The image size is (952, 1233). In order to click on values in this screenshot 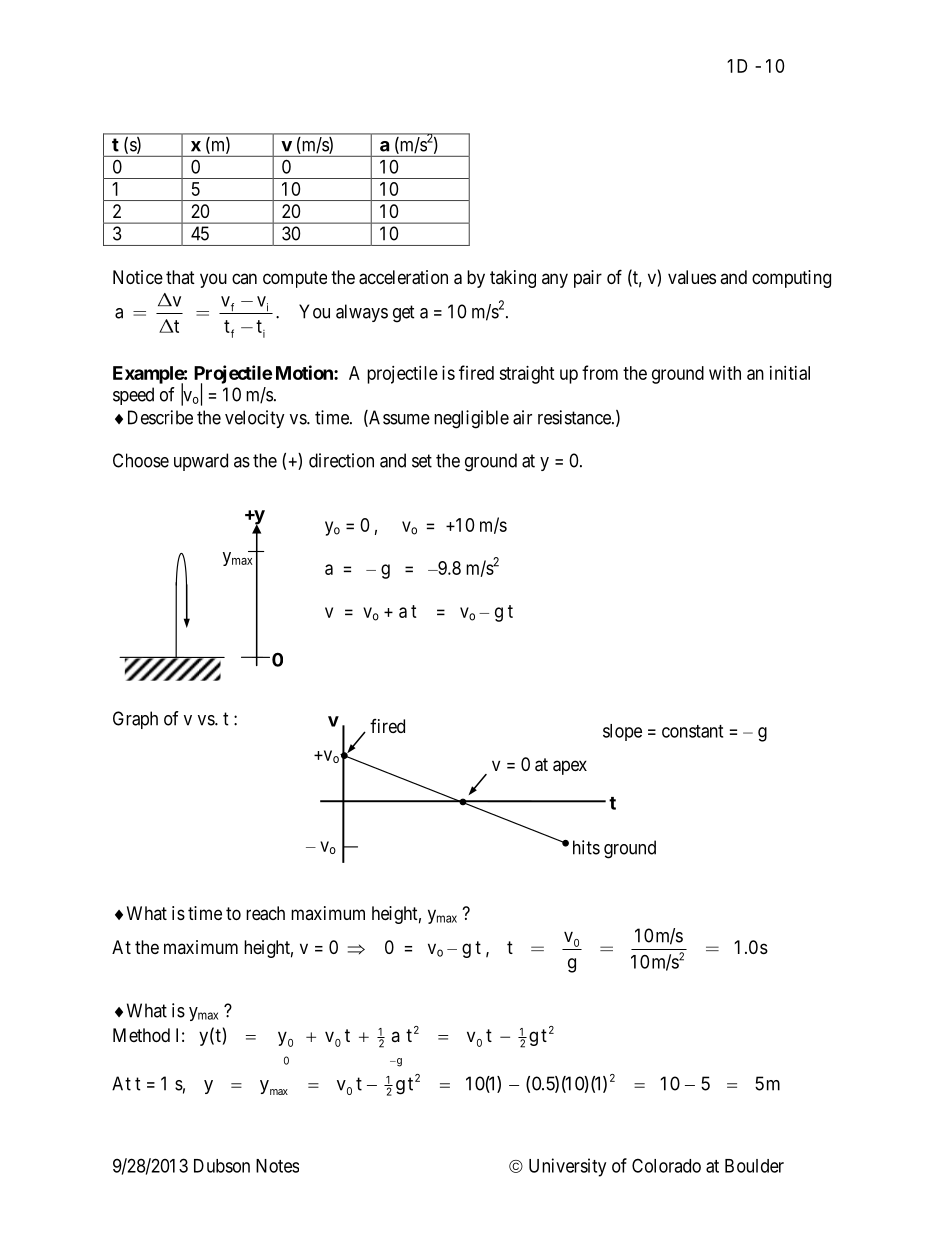, I will do `click(692, 277)`.
